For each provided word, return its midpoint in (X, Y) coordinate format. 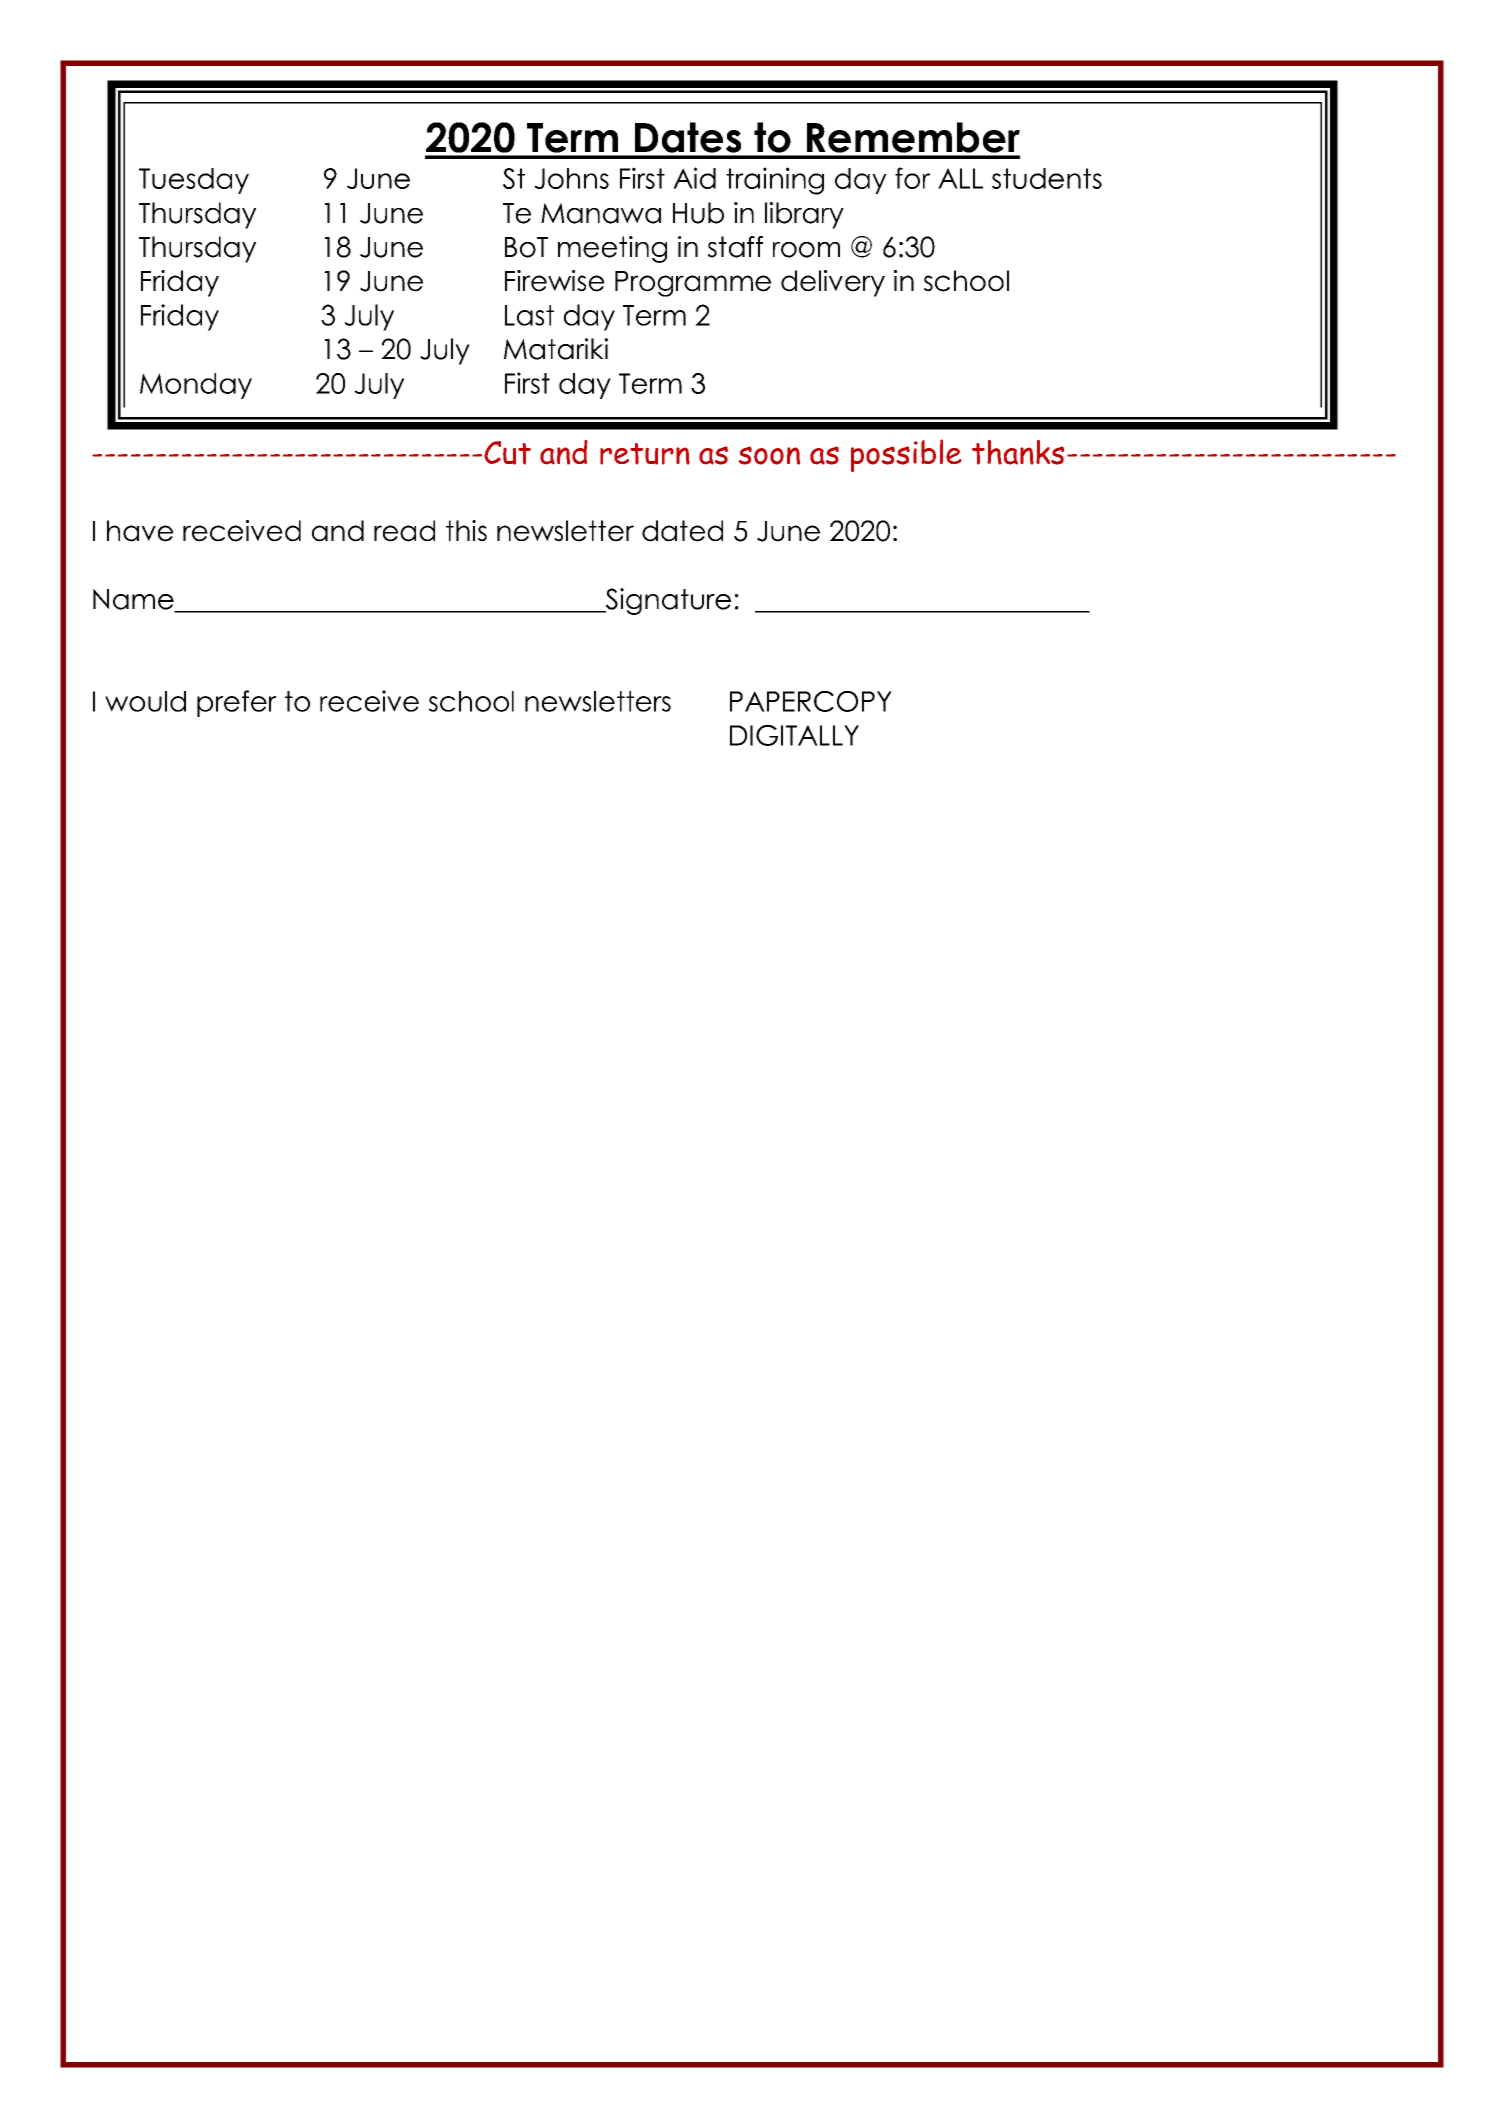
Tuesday (194, 181)
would (145, 701)
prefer (237, 703)
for (912, 178)
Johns (571, 178)
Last (529, 315)
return (645, 454)
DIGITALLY (794, 735)
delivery (833, 283)
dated (682, 531)
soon (769, 455)
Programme (693, 284)
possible (906, 455)
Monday (196, 386)
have (140, 531)
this (466, 531)
